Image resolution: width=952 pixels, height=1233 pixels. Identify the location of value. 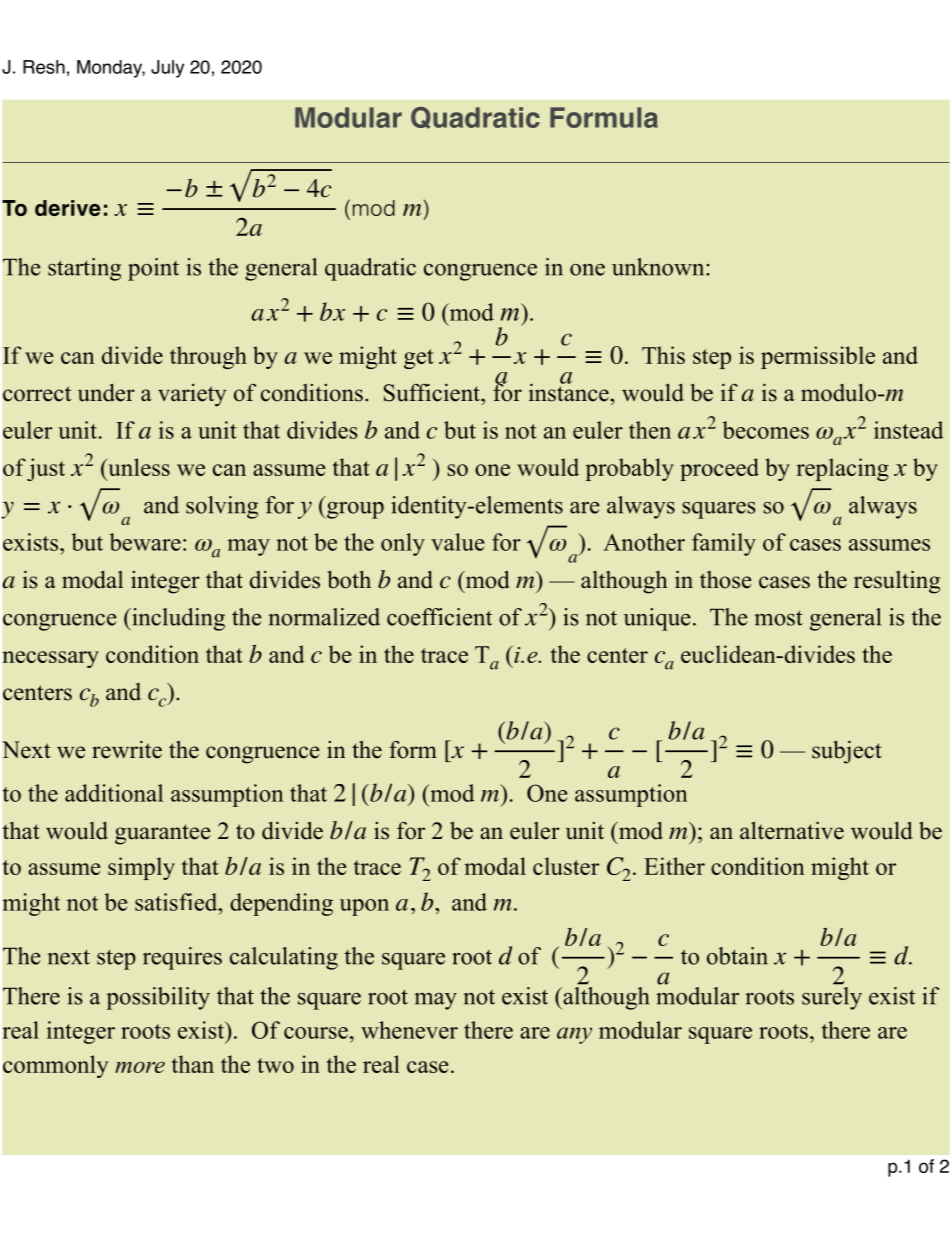
(458, 542).
